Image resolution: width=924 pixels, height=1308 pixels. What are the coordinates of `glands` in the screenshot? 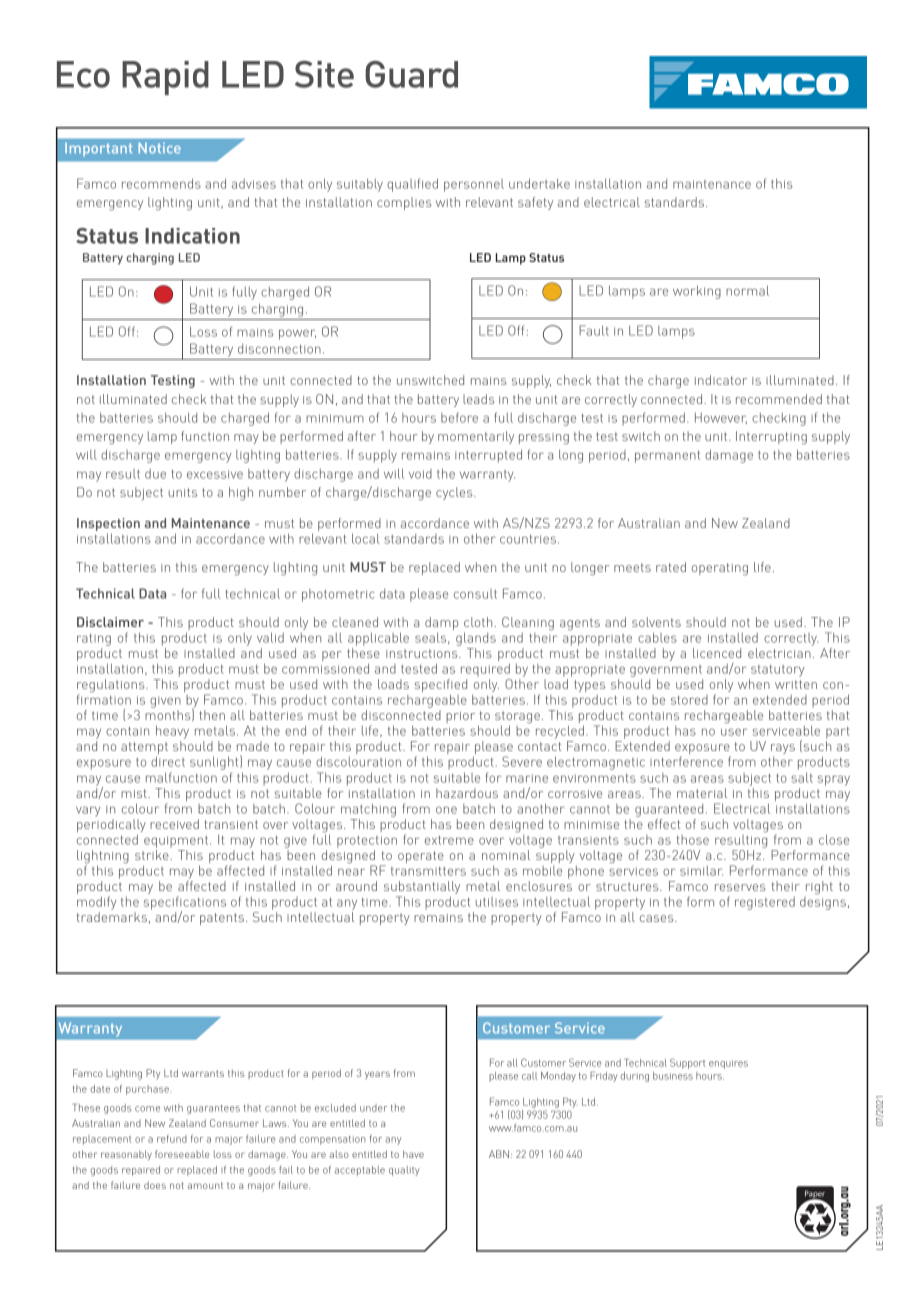 It's located at (476, 639).
